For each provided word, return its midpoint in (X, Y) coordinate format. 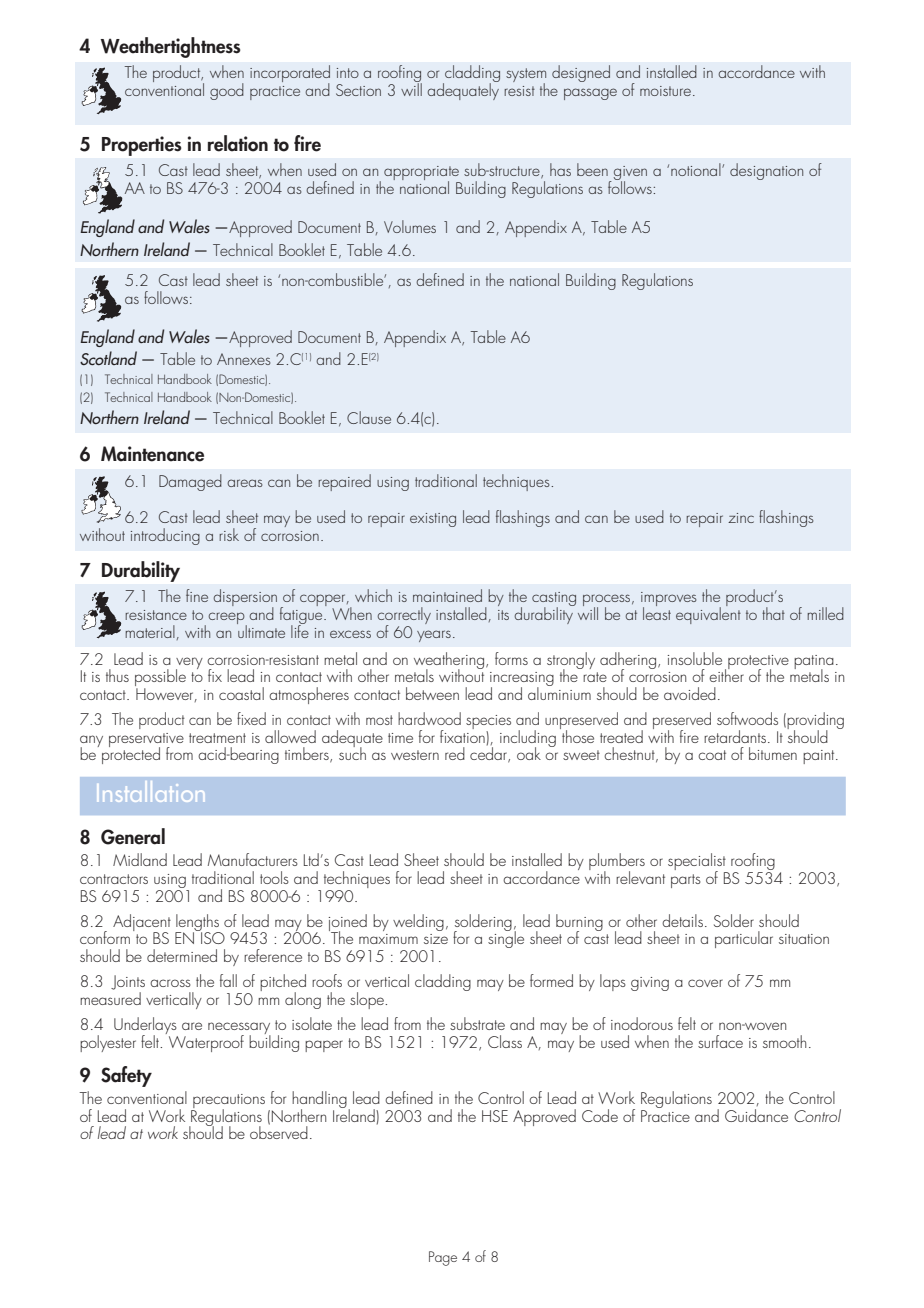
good (227, 91)
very (189, 664)
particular (744, 939)
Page (443, 1258)
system (526, 76)
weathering (449, 661)
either (726, 674)
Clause (369, 417)
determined (182, 955)
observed (279, 1131)
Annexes (244, 359)
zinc (741, 518)
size (436, 939)
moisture (665, 91)
